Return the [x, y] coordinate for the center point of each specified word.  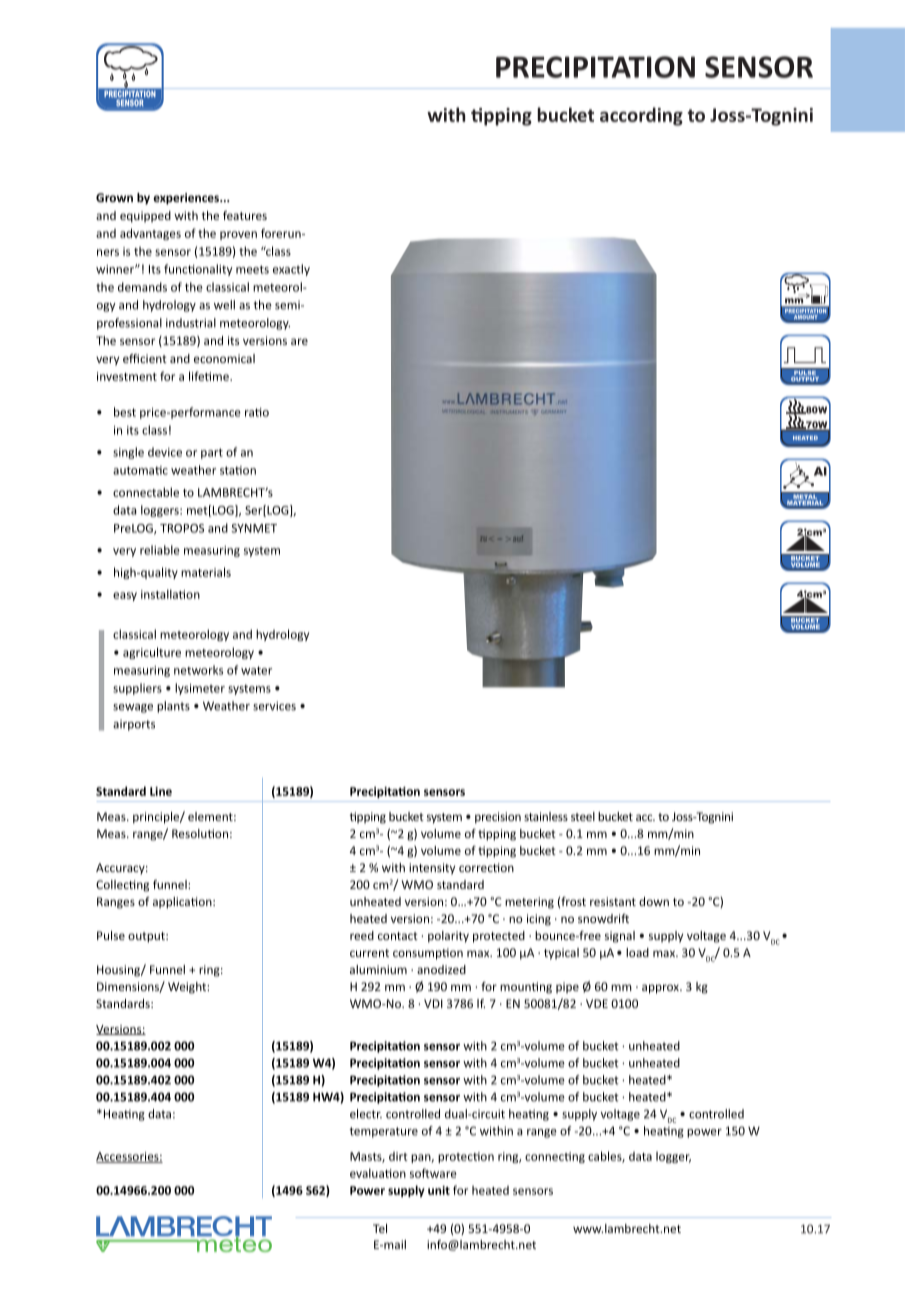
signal [620, 937]
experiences [187, 199]
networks [198, 670]
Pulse [111, 935]
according [641, 116]
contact [398, 936]
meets [252, 269]
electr [366, 1114]
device [165, 452]
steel [583, 816]
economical [224, 358]
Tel [380, 1228]
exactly [291, 270]
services [274, 706]
